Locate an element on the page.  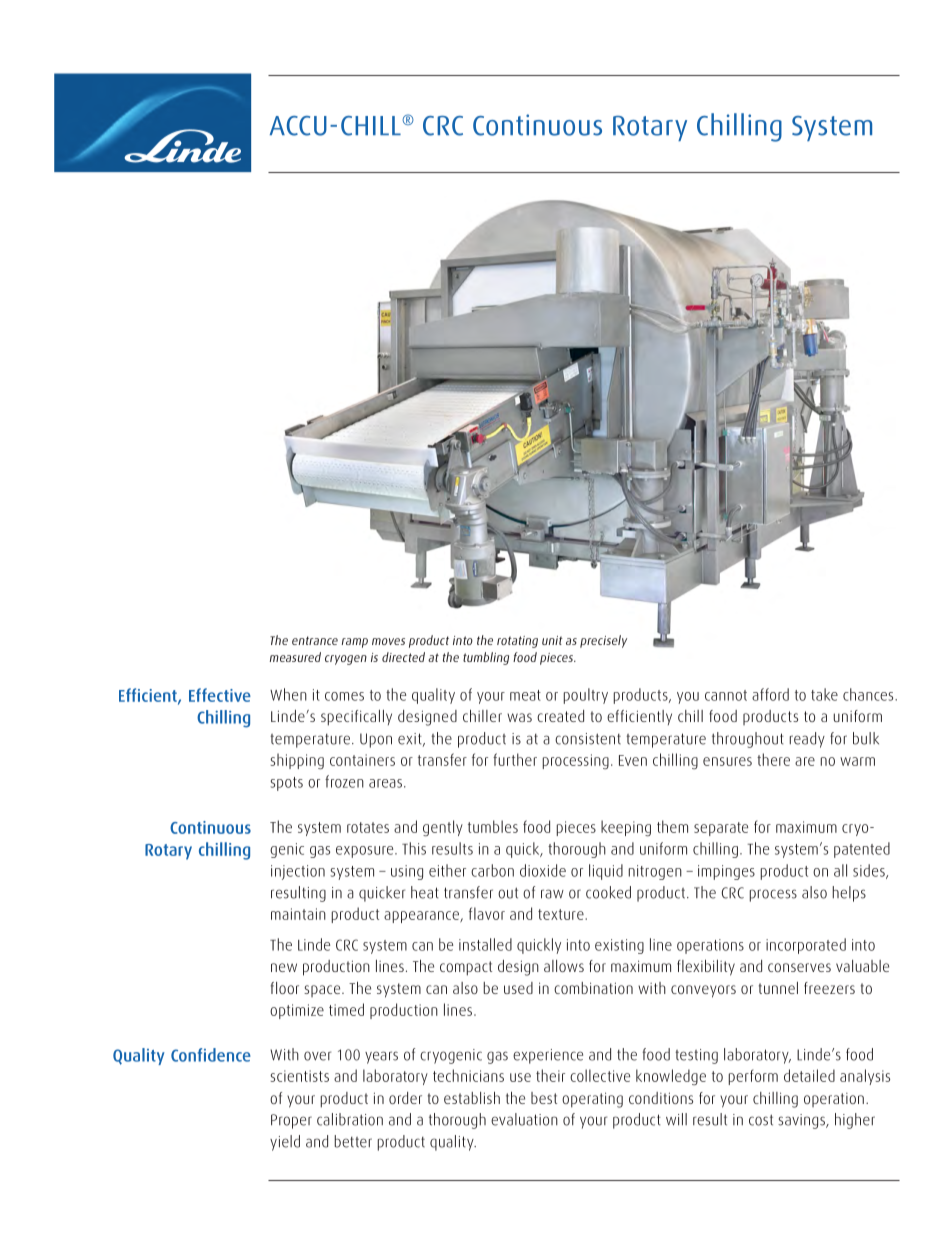
afford is located at coordinates (770, 694).
